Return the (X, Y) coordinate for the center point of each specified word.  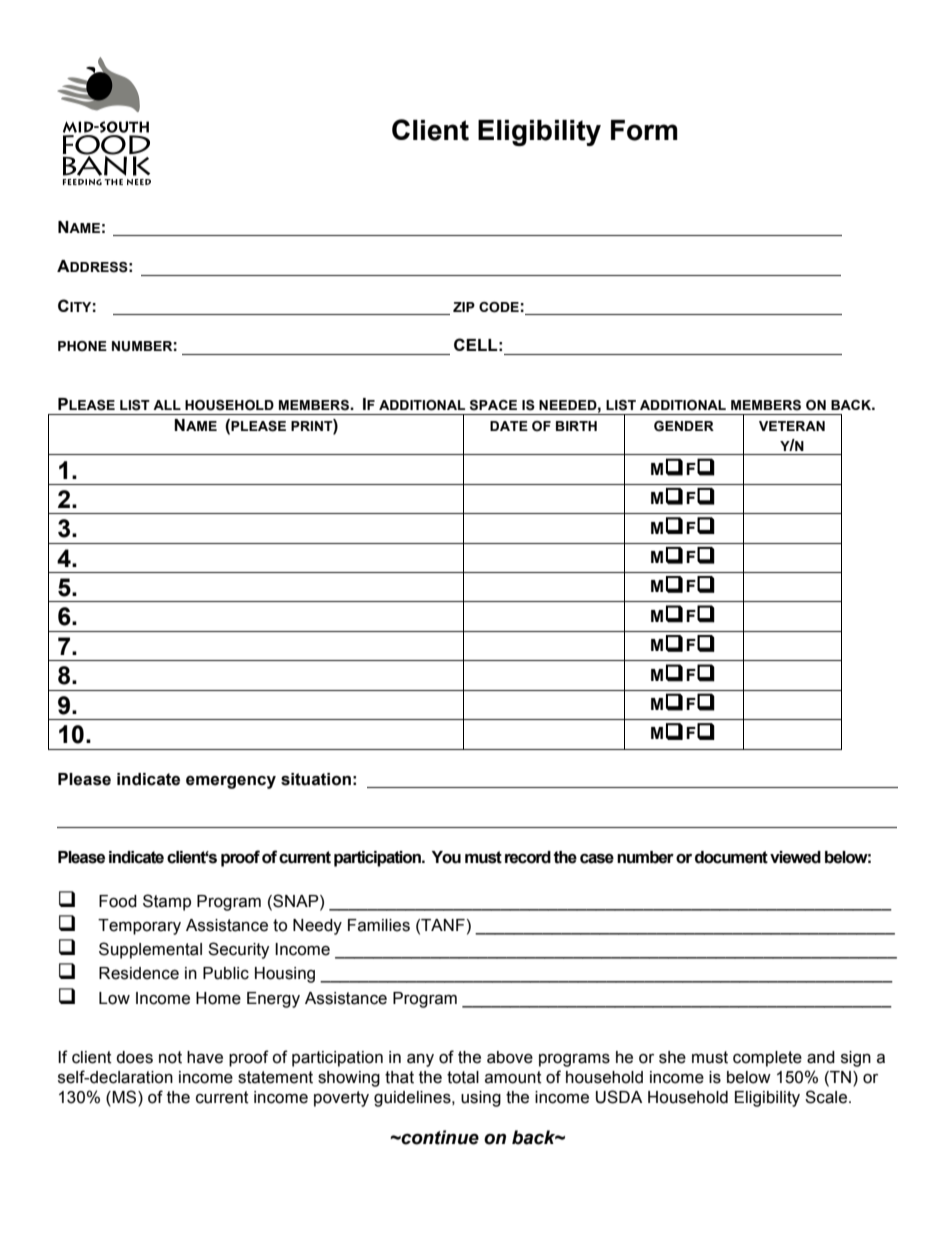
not (170, 1057)
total (463, 1077)
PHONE (82, 346)
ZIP (464, 307)
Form (644, 130)
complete (767, 1059)
